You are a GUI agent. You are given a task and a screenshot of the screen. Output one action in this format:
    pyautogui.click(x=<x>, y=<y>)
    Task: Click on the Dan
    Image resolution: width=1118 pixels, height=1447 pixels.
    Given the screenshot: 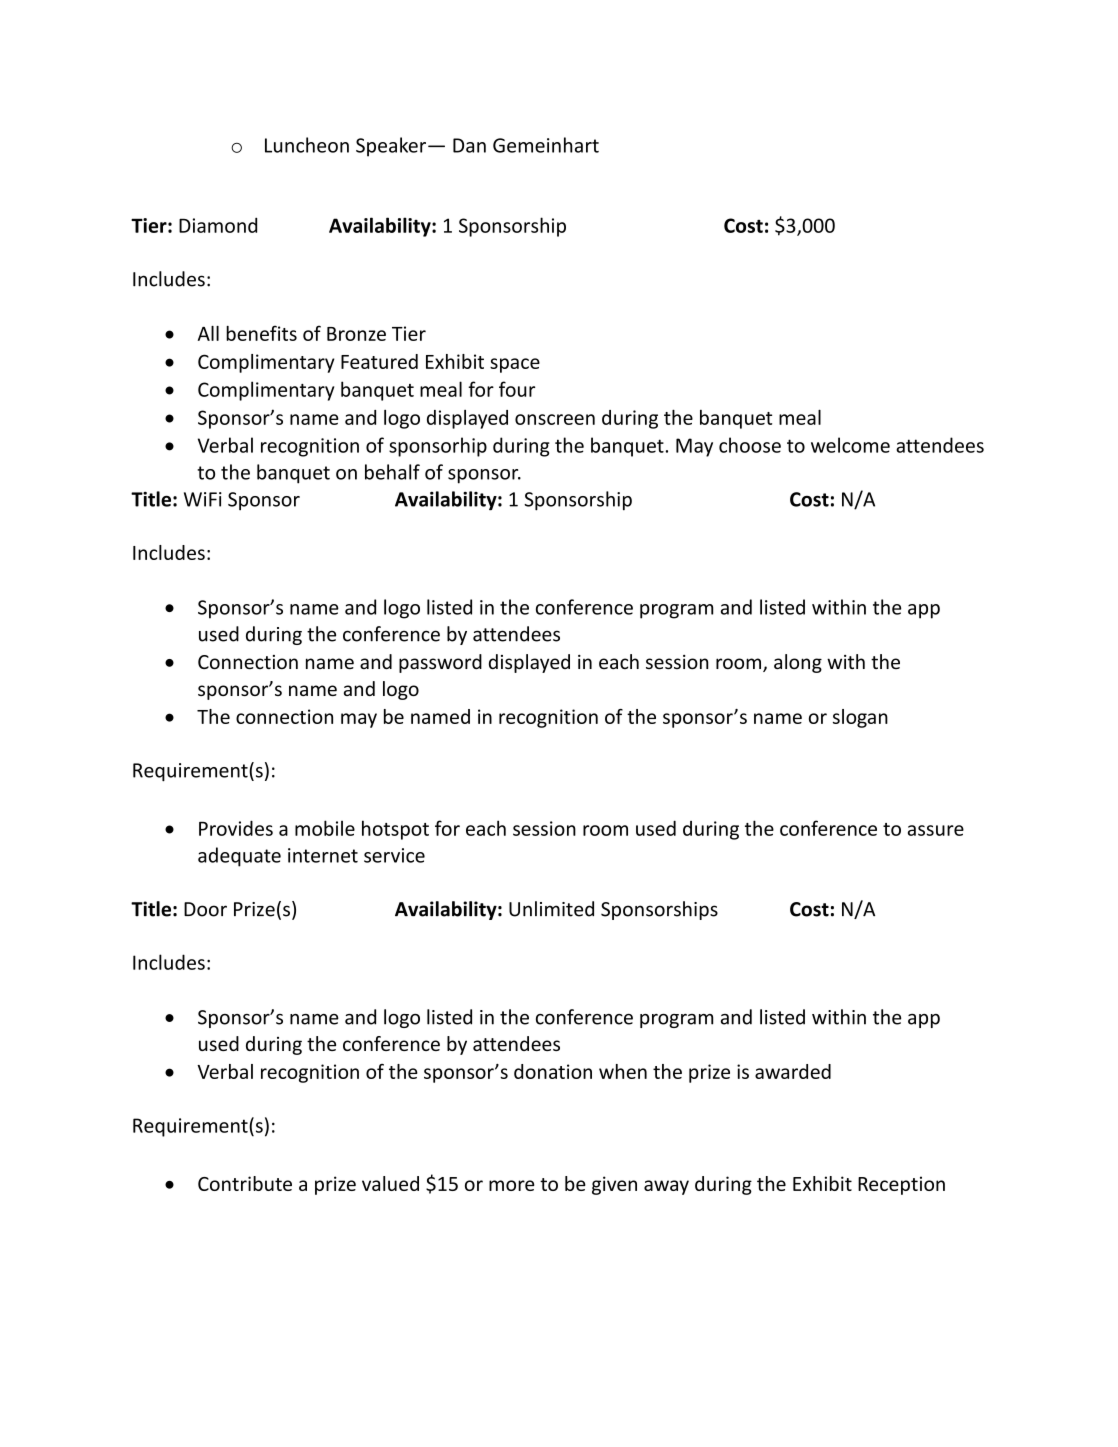 What is the action you would take?
    pyautogui.click(x=469, y=145)
